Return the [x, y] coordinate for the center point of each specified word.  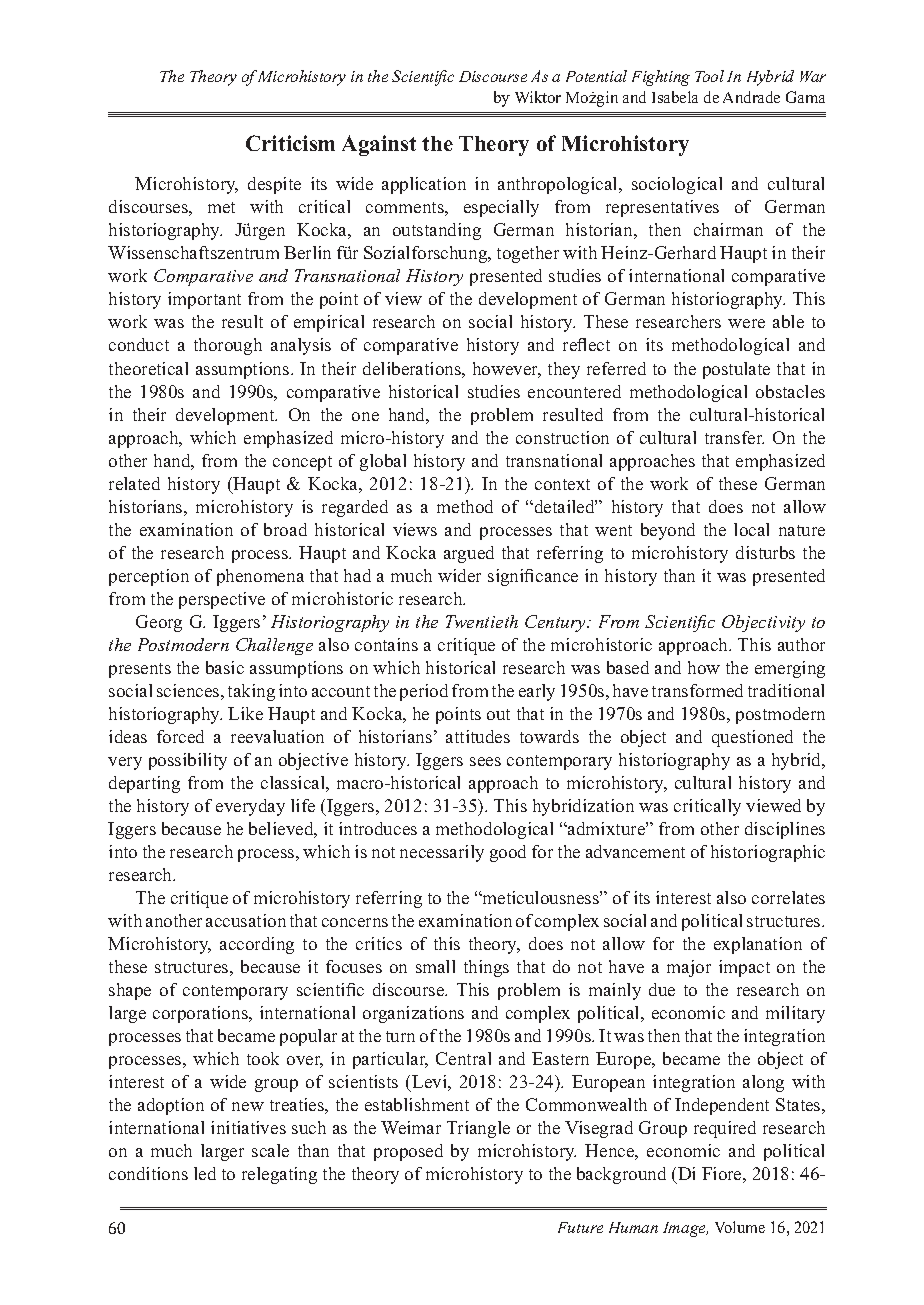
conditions [148, 1173]
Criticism [290, 143]
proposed [408, 1152]
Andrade [751, 97]
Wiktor [538, 97]
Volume [740, 1227]
